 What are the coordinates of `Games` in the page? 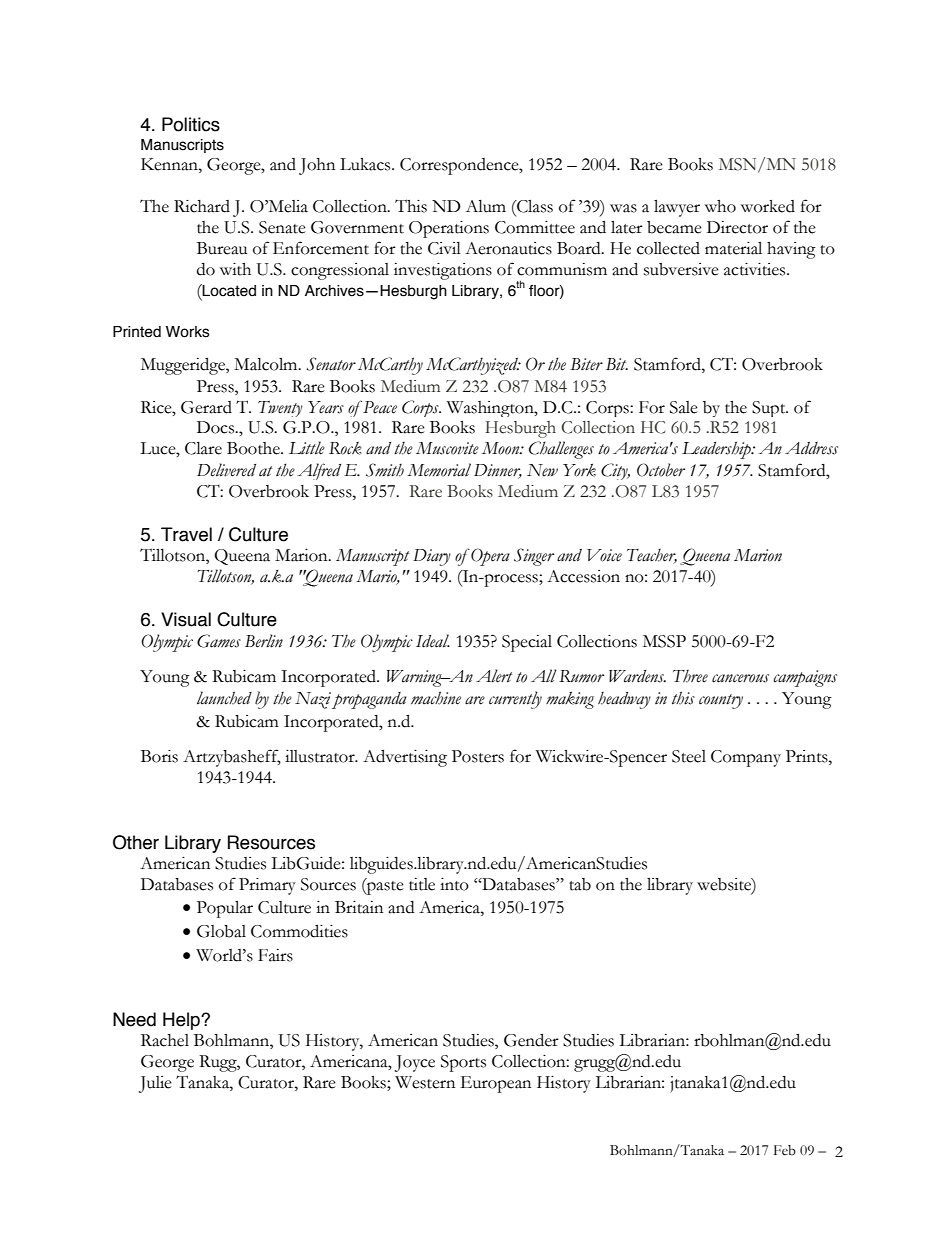 It's located at (219, 641).
